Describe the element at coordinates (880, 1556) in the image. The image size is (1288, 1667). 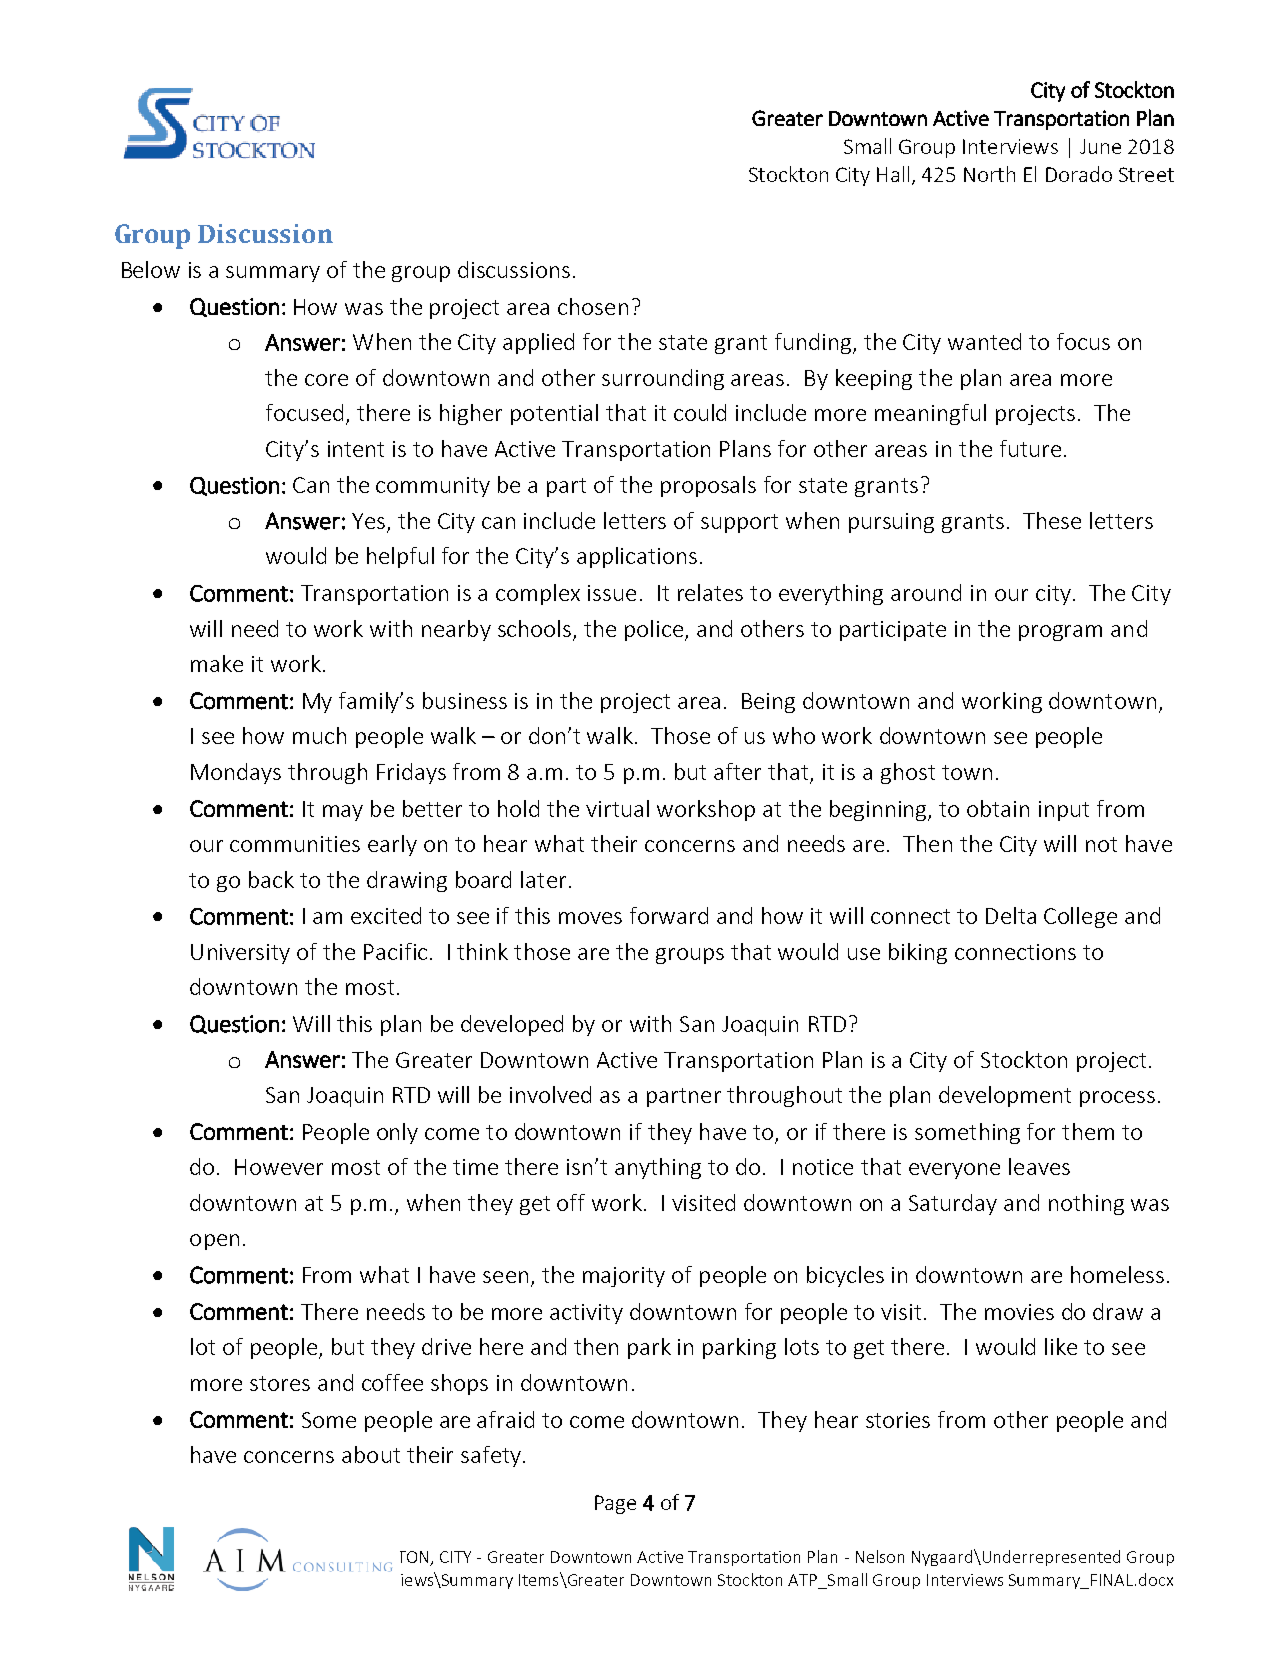
I see `Nelson` at that location.
